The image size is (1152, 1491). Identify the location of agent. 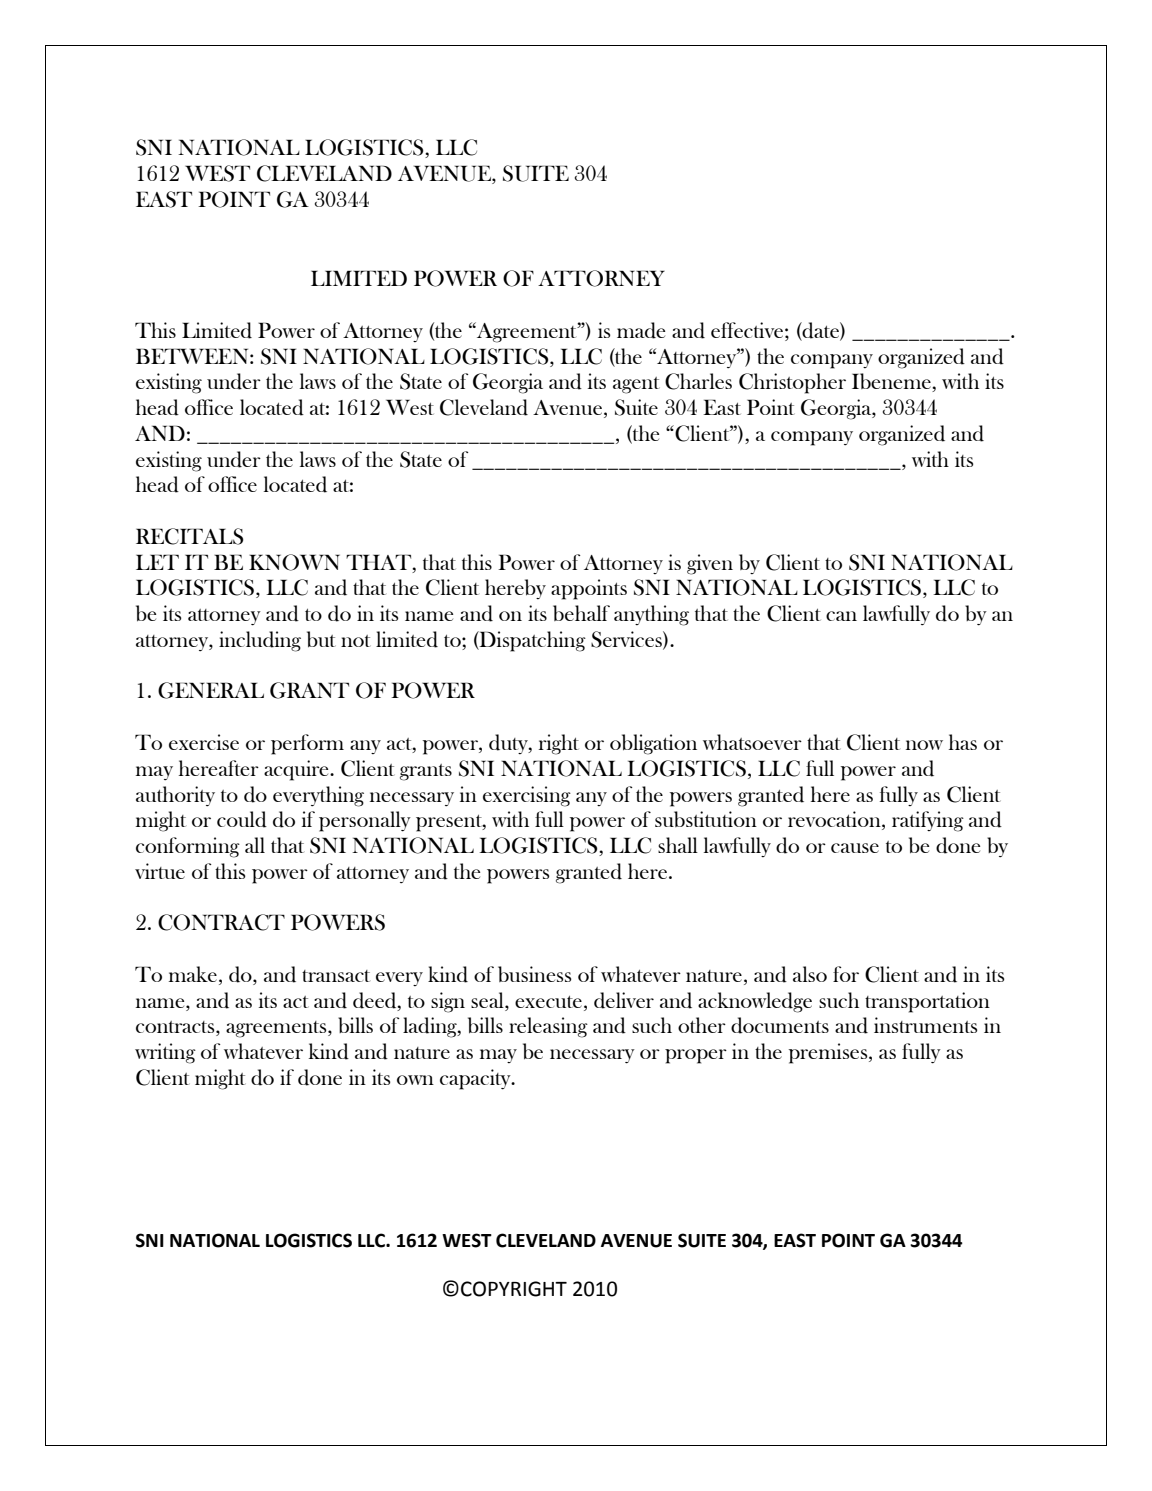
(636, 385).
